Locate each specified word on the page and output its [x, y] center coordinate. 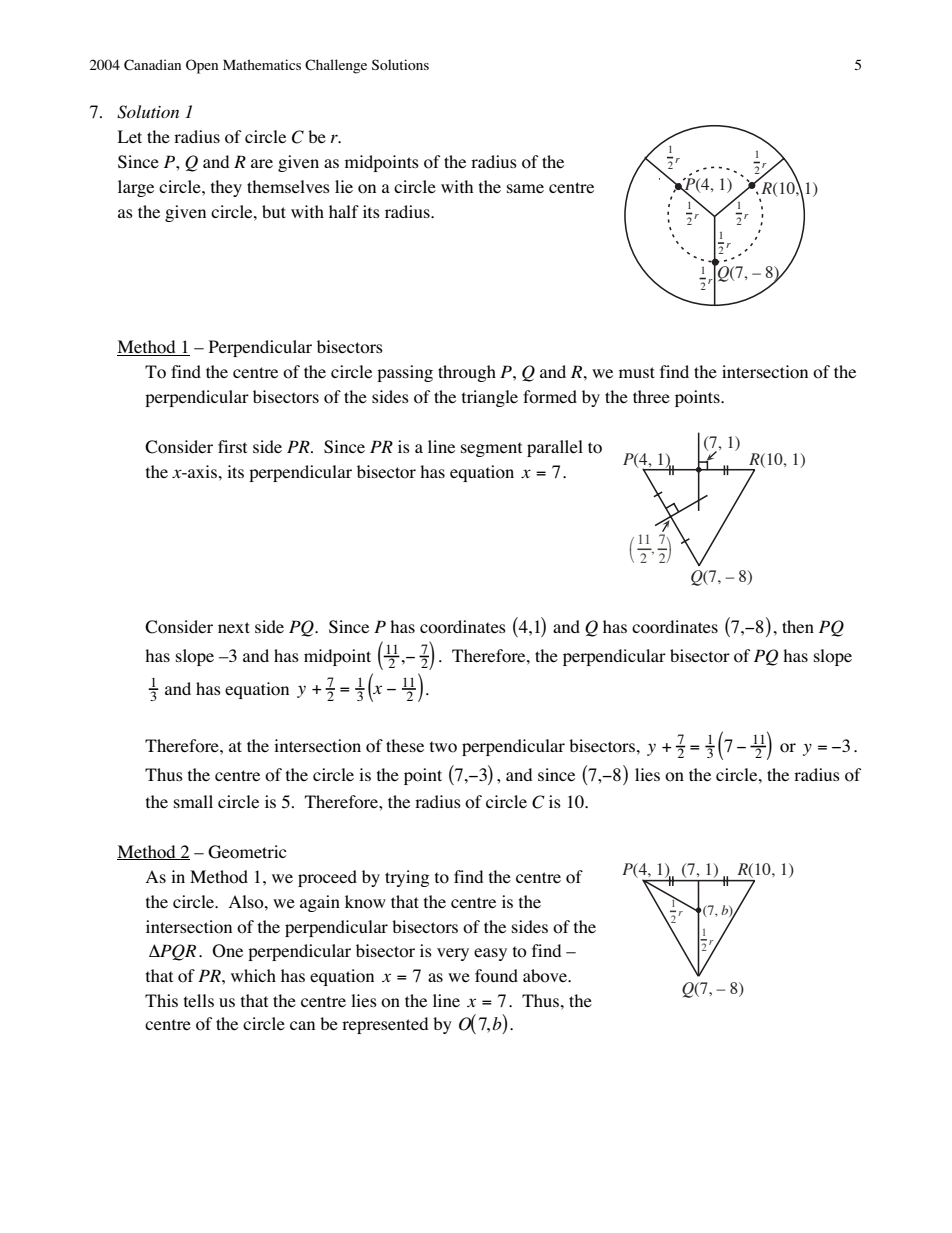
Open [202, 66]
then [798, 626]
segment [491, 449]
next [234, 627]
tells [199, 1000]
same [525, 188]
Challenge [336, 66]
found [496, 976]
